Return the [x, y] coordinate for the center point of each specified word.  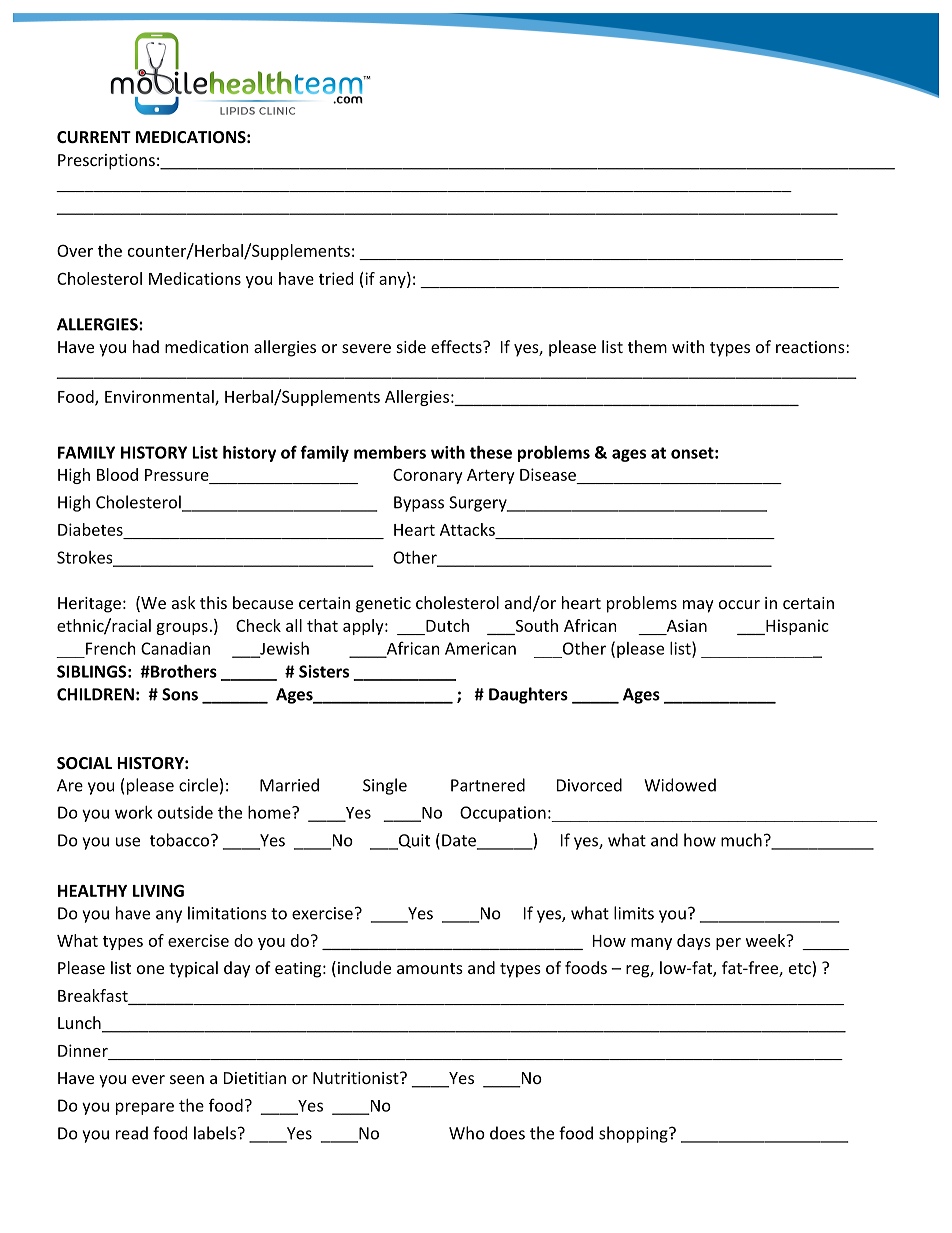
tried [336, 278]
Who [467, 1133]
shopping [634, 1134]
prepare [145, 1108]
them [647, 346]
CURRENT [94, 137]
